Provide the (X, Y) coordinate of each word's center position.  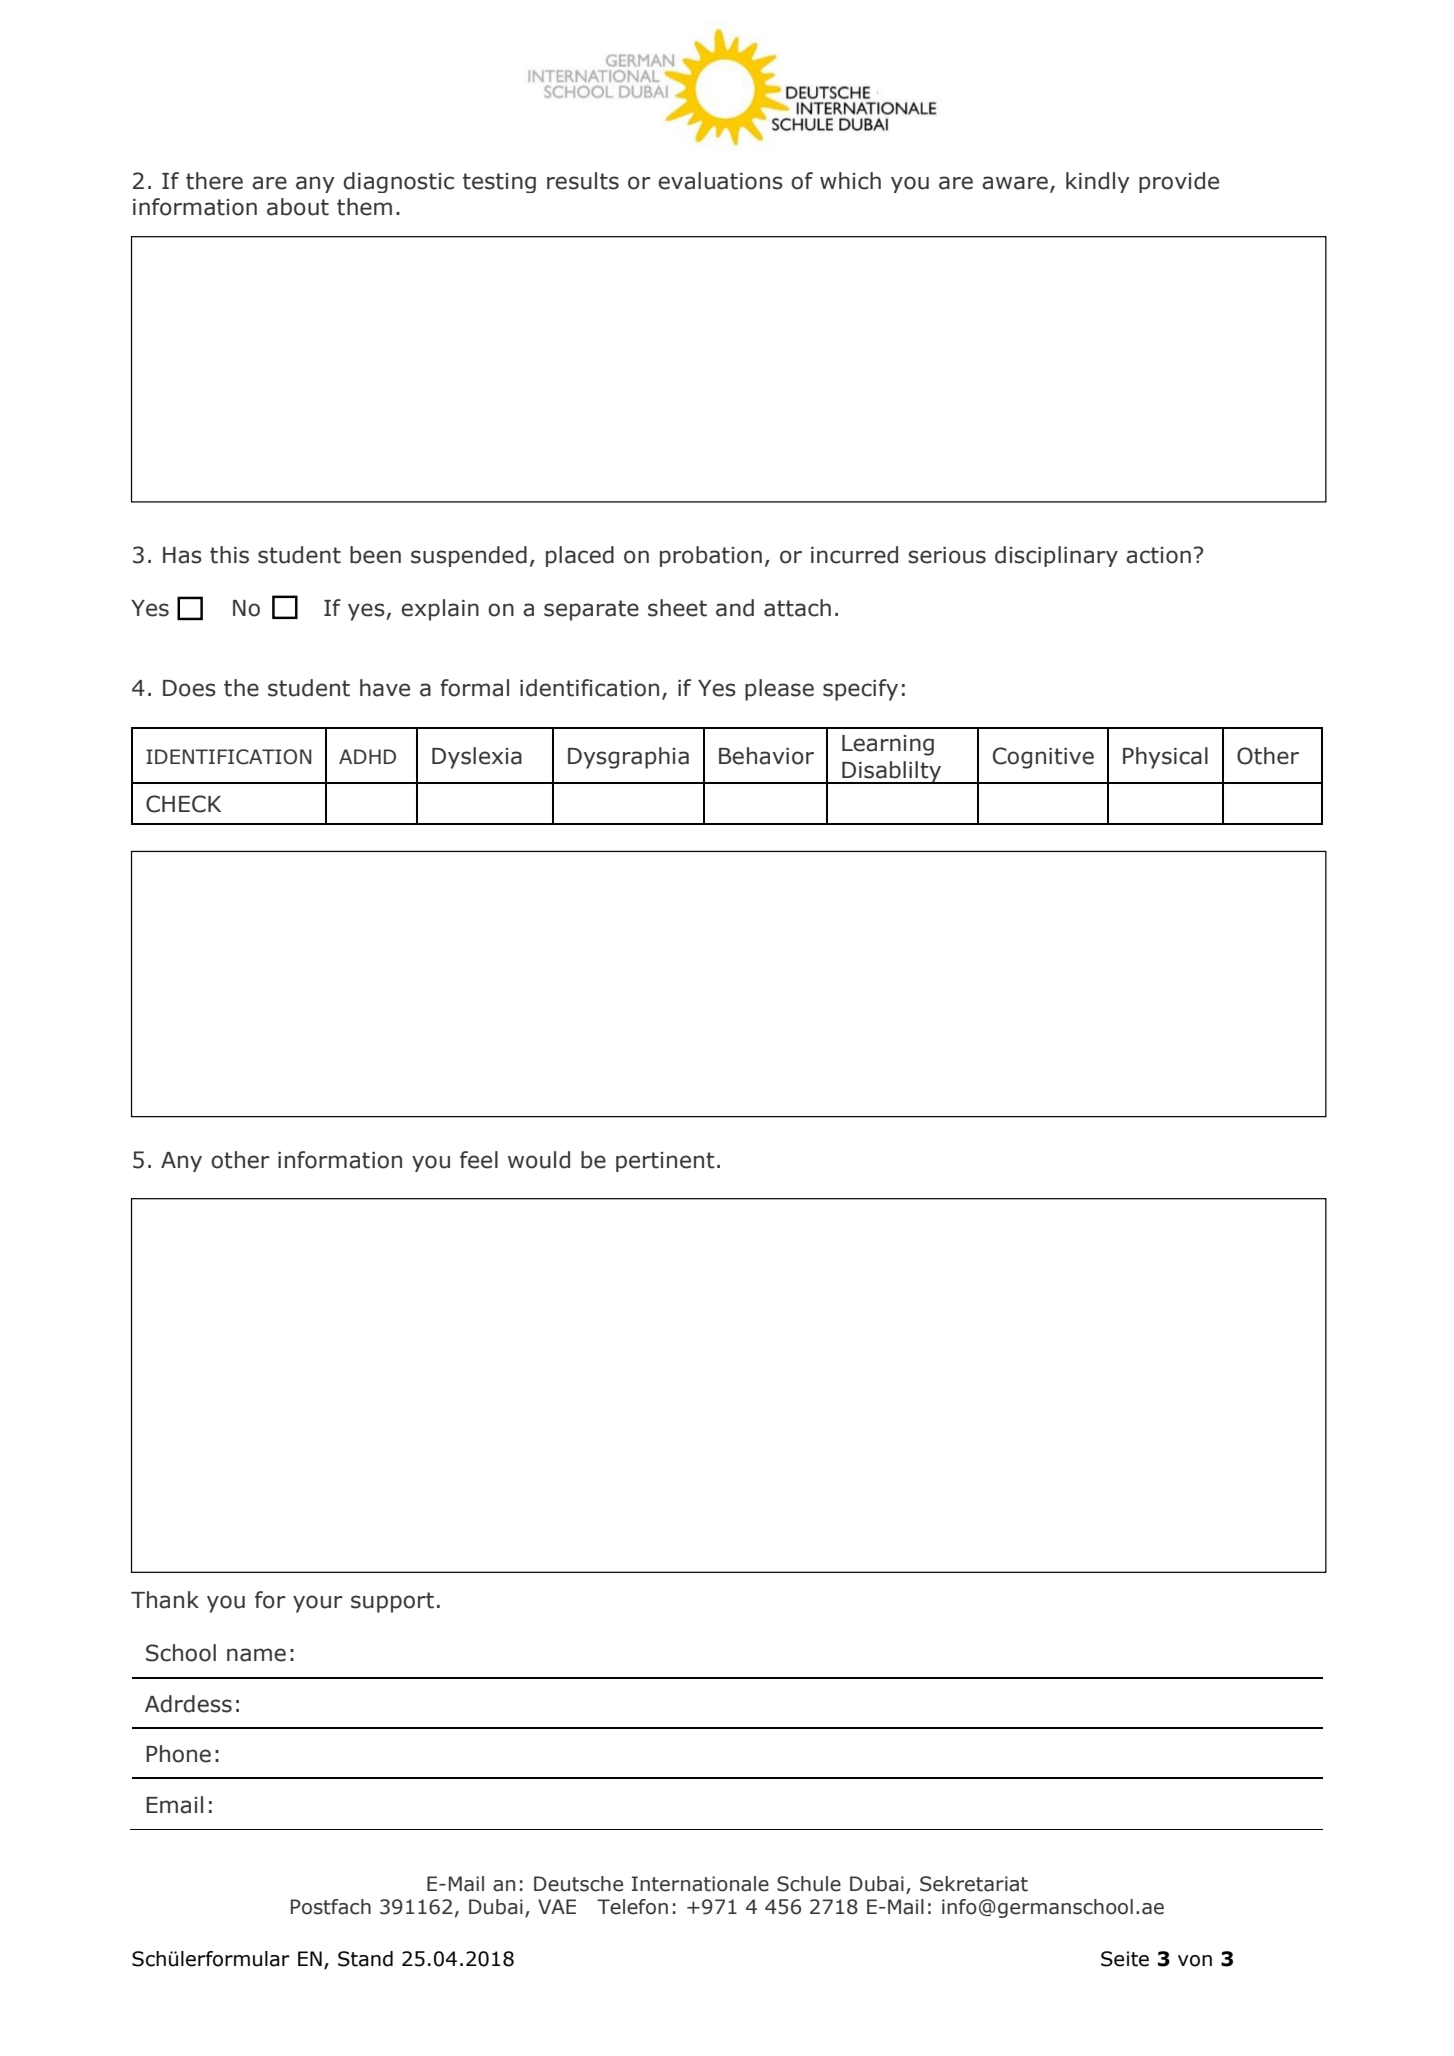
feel (479, 1160)
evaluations (720, 181)
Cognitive (1043, 758)
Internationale (700, 1884)
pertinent (665, 1162)
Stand (365, 1959)
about (298, 207)
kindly (1098, 182)
